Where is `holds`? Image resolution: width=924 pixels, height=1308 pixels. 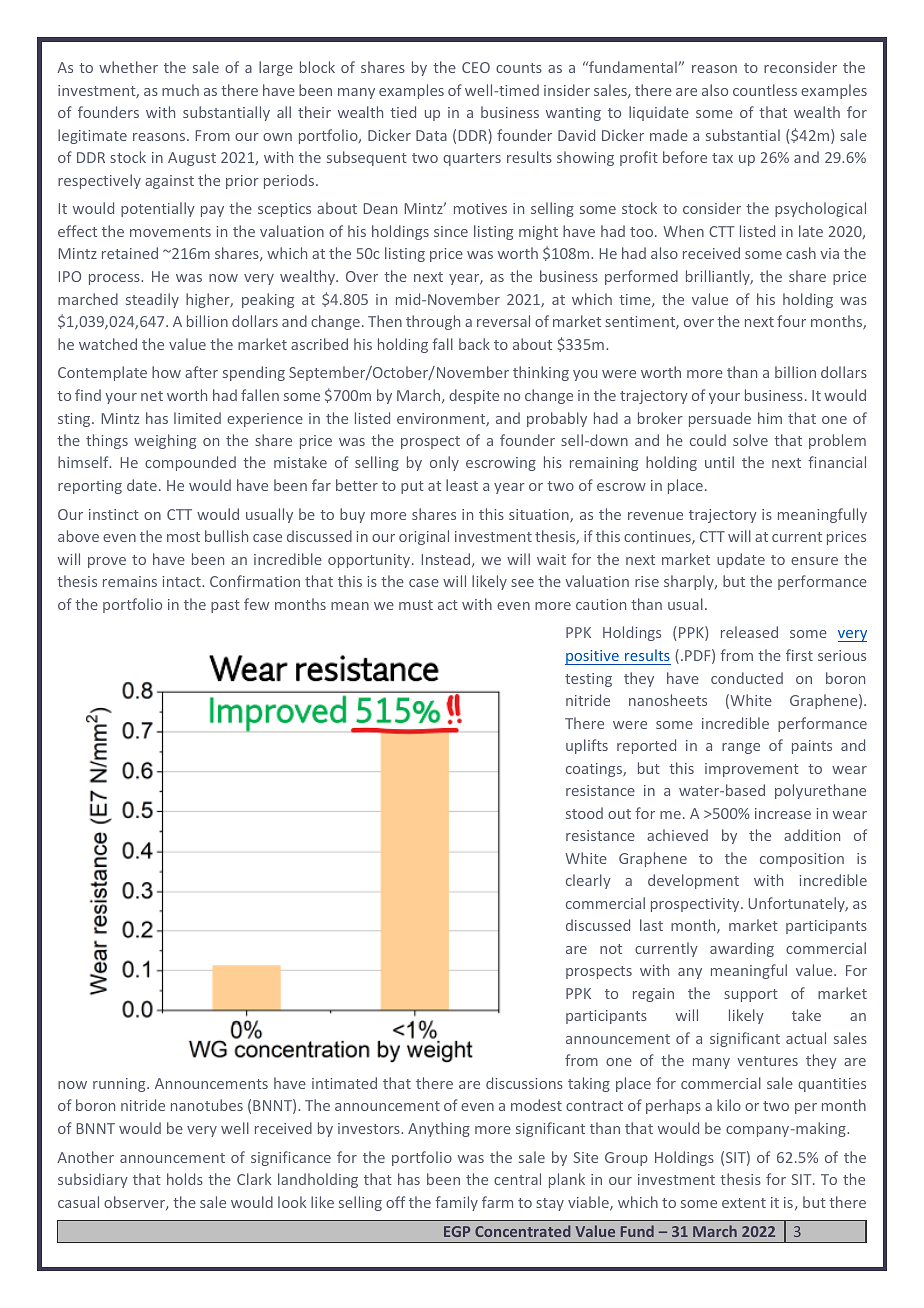
holds is located at coordinates (185, 1179).
